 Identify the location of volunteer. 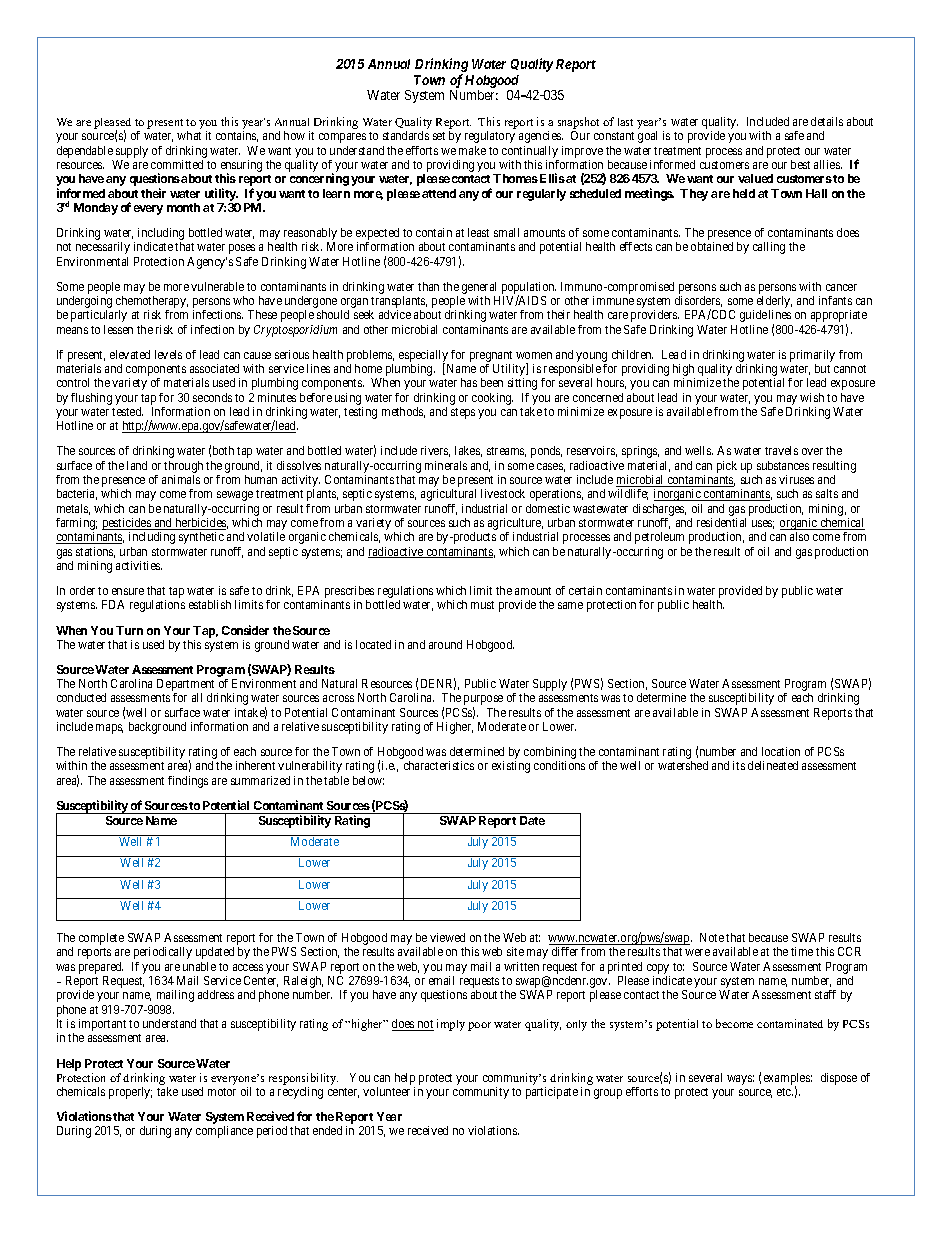
(386, 1091).
